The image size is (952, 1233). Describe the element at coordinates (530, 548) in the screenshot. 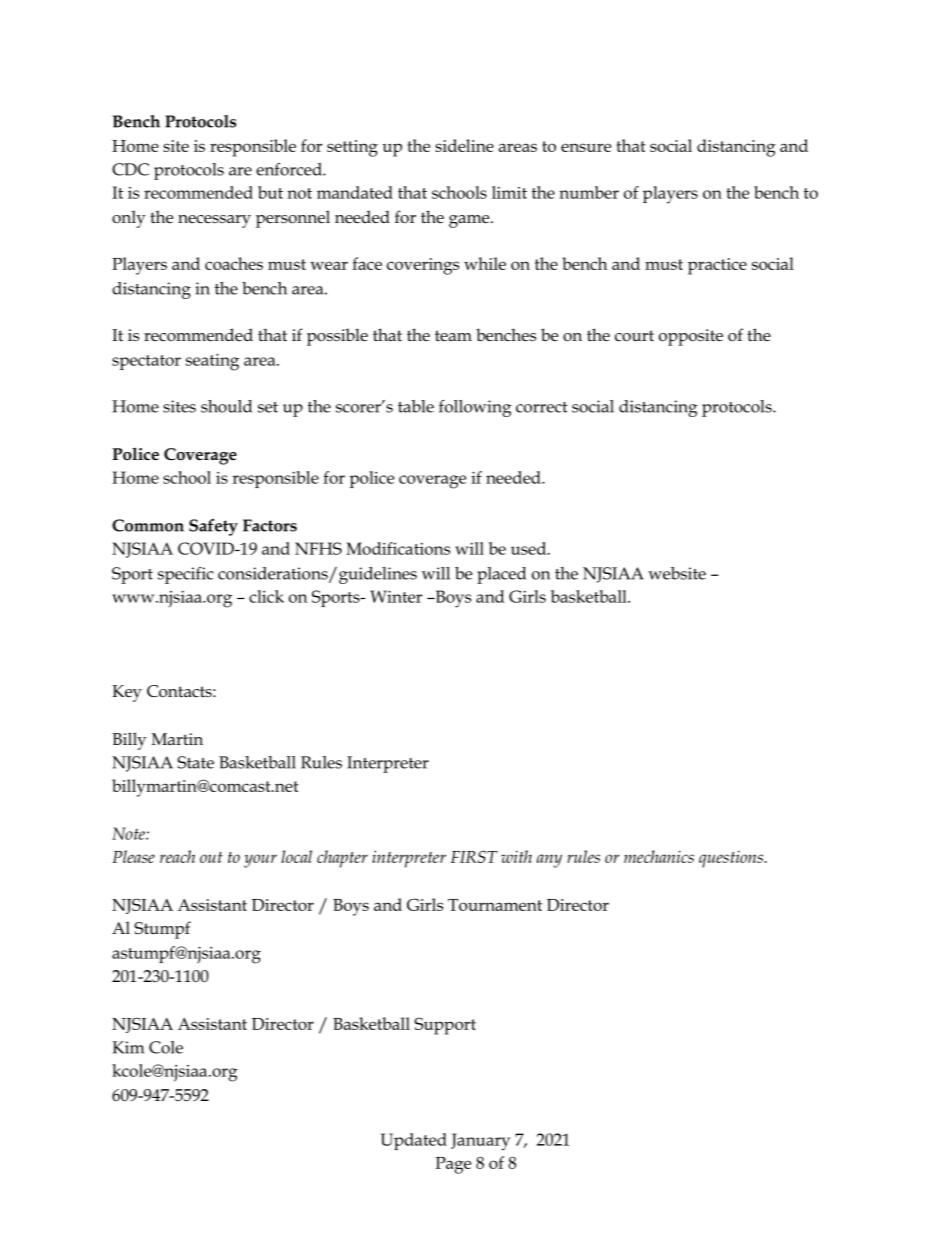

I see `used` at that location.
